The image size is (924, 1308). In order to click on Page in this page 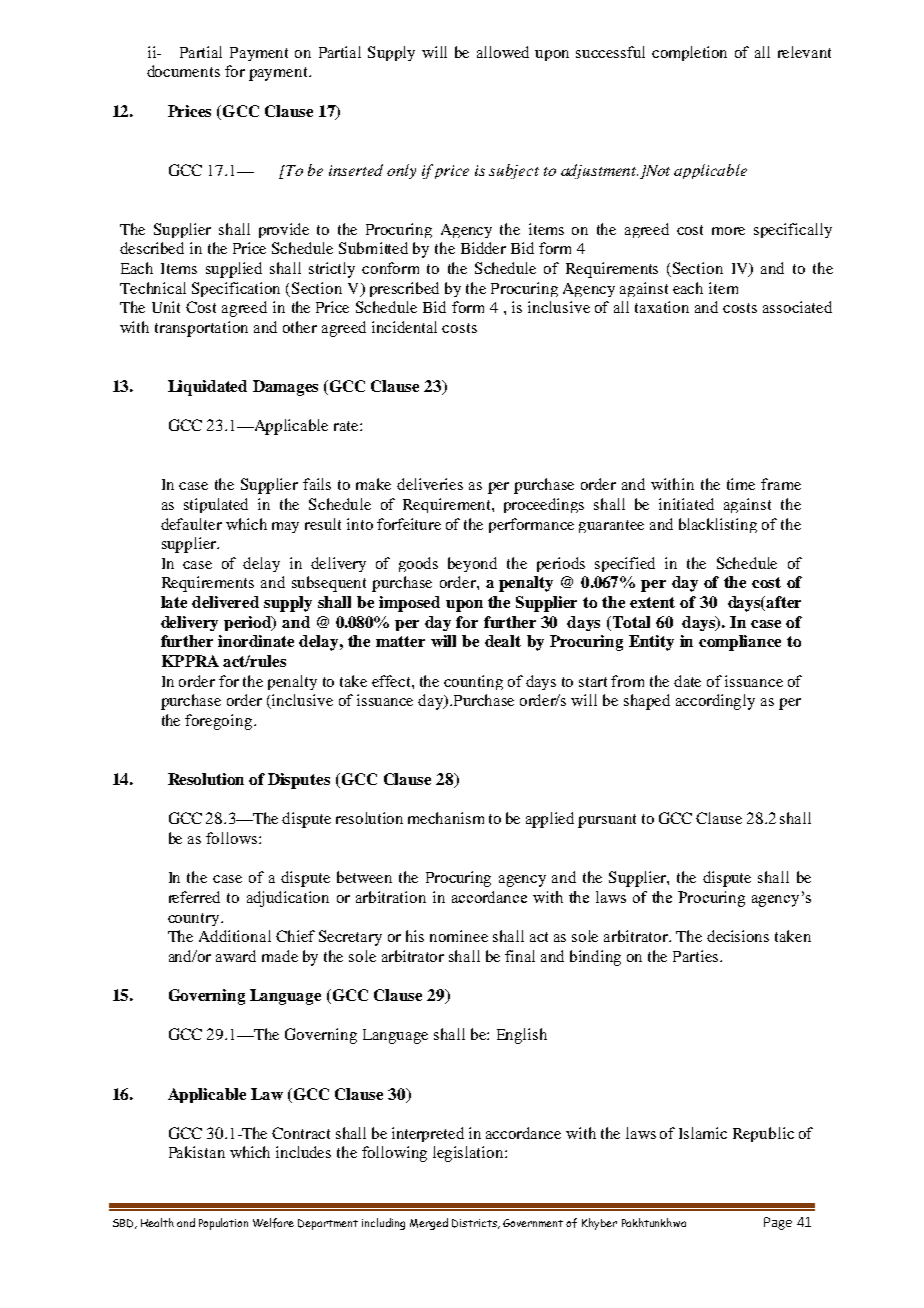, I will do `click(778, 1223)`.
